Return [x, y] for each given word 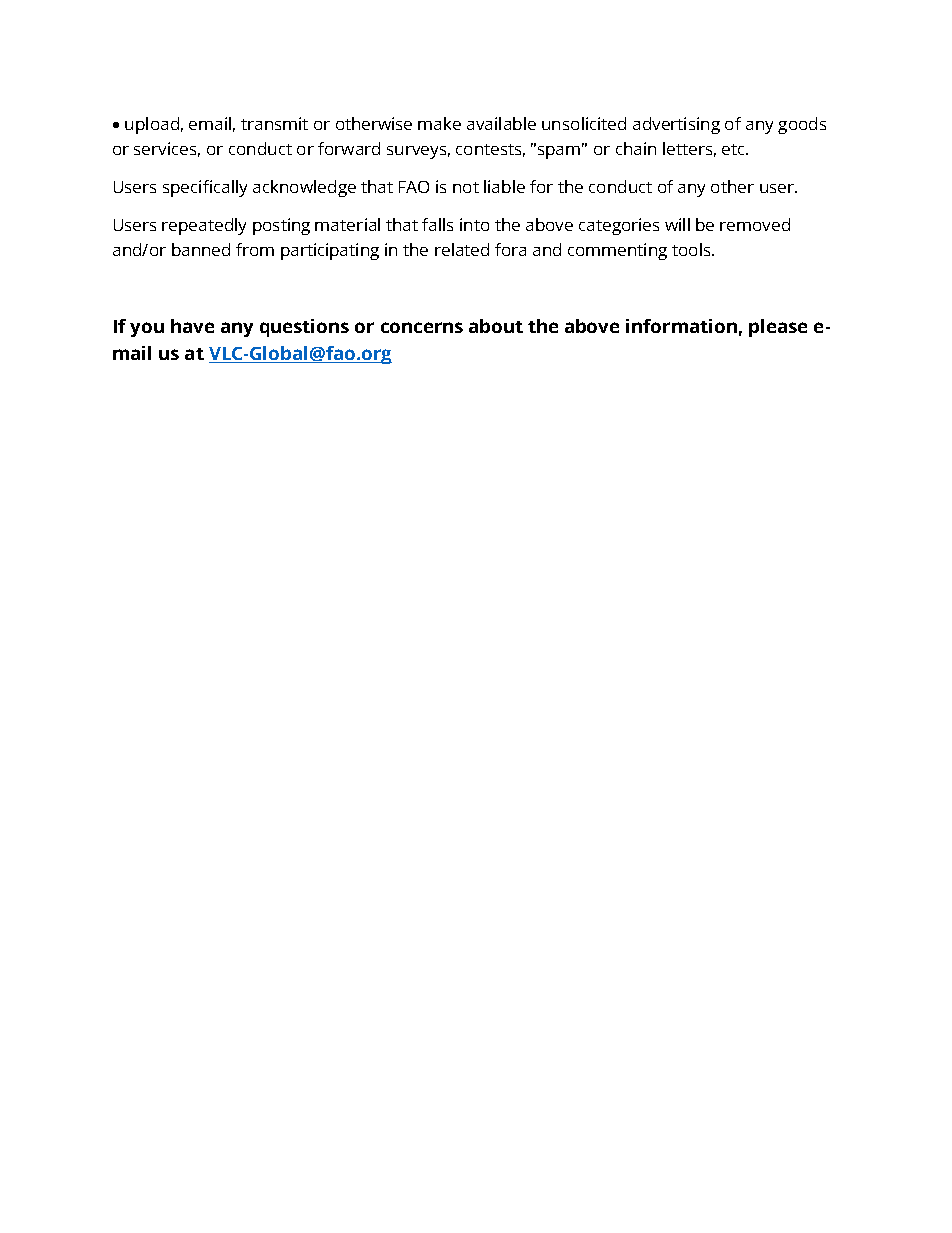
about [496, 326]
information [681, 326]
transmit [274, 123]
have [192, 326]
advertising [676, 125]
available [501, 123]
